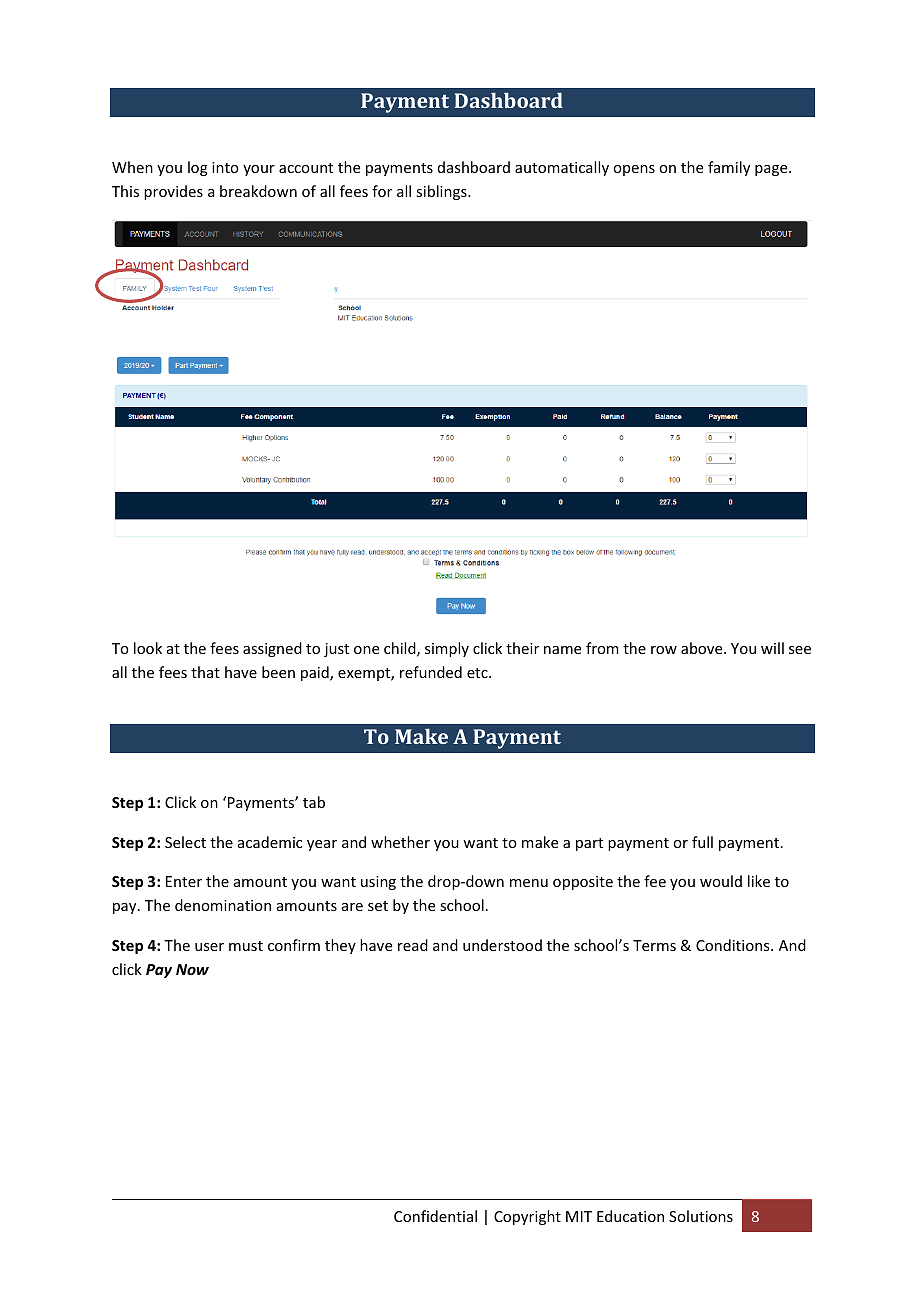 The width and height of the document is (924, 1308). Describe the element at coordinates (173, 192) in the document. I see `provides` at that location.
